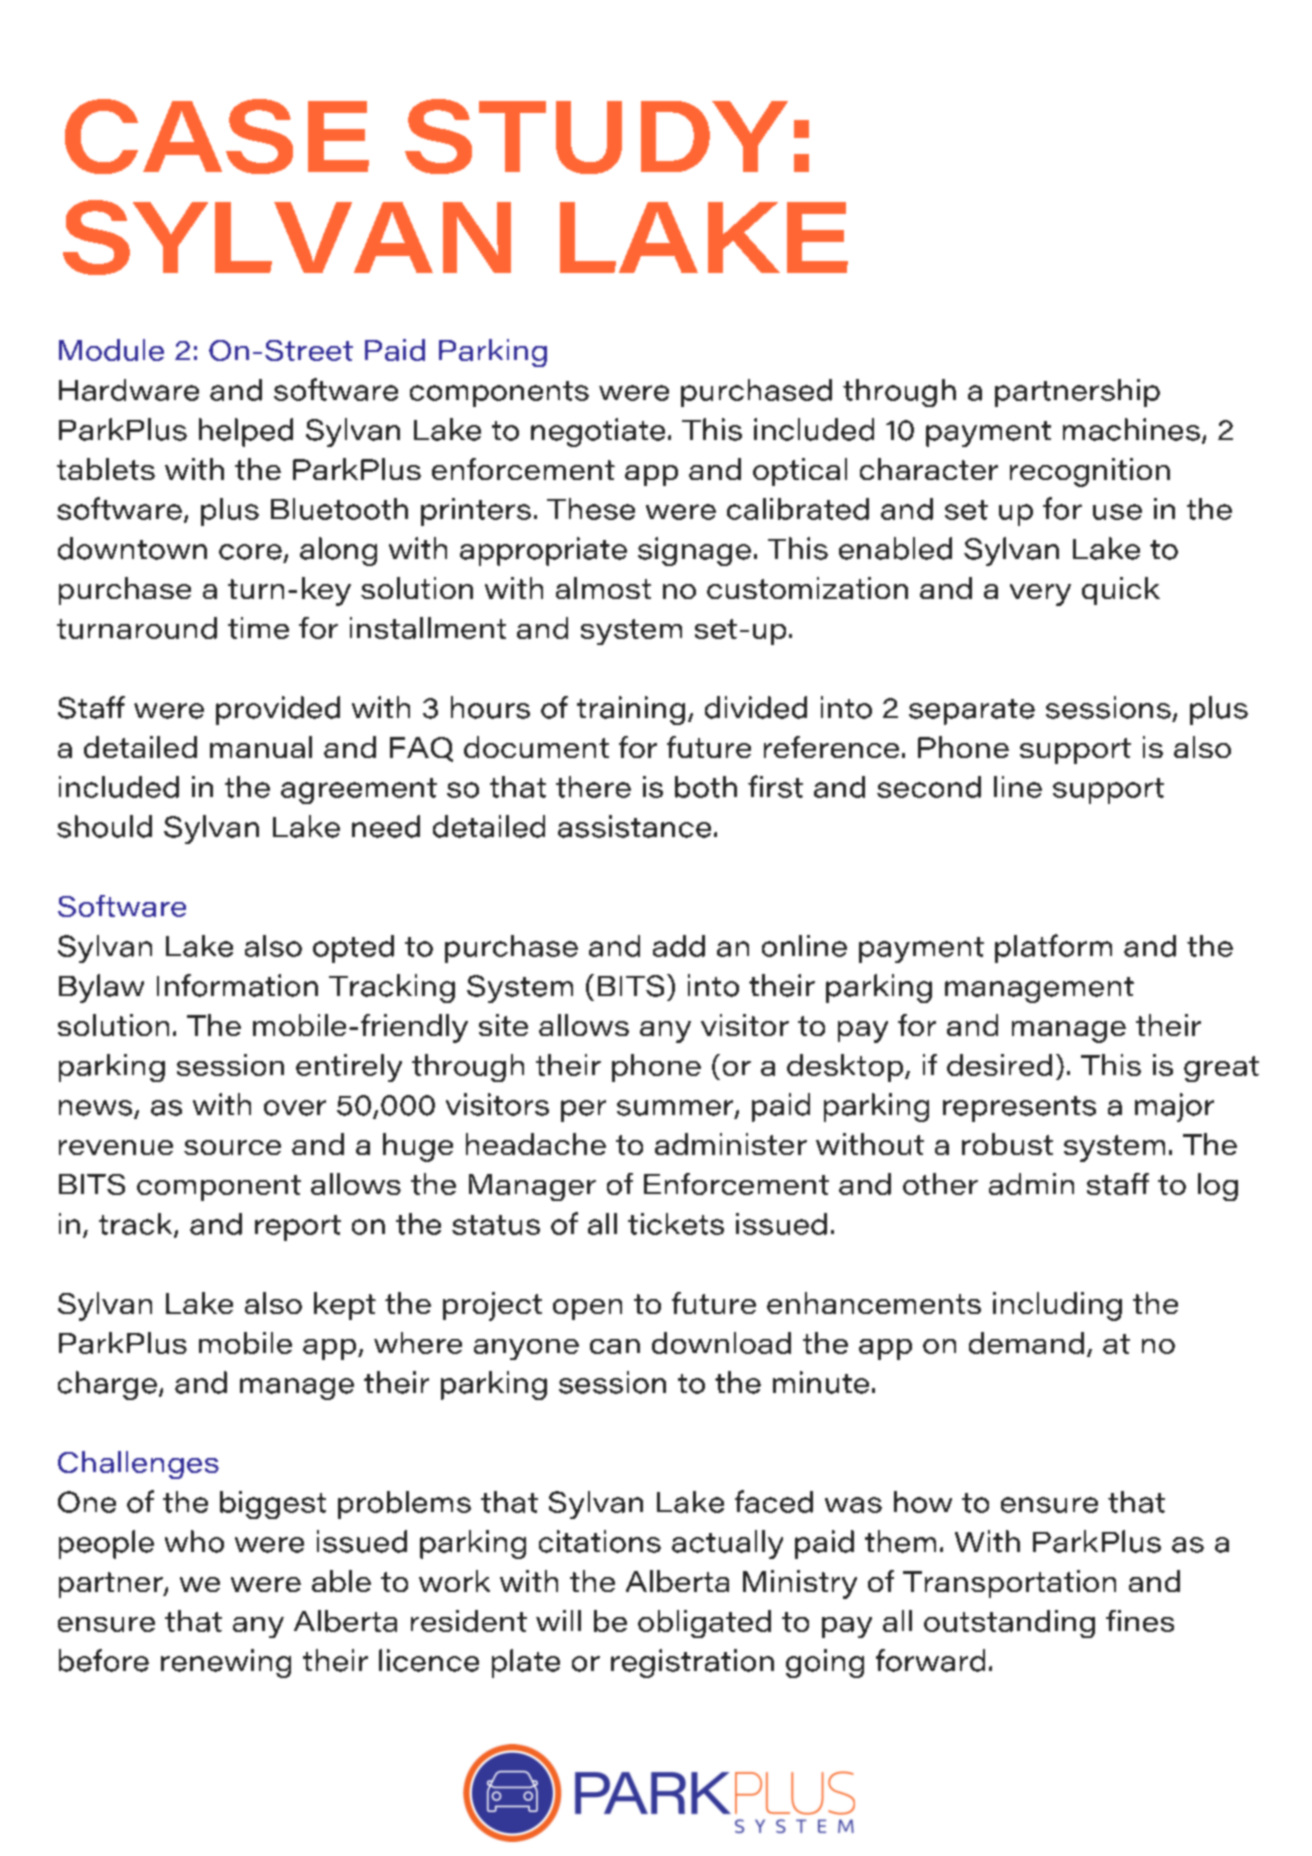 Image resolution: width=1312 pixels, height=1856 pixels. I want to click on obligated, so click(704, 1624).
